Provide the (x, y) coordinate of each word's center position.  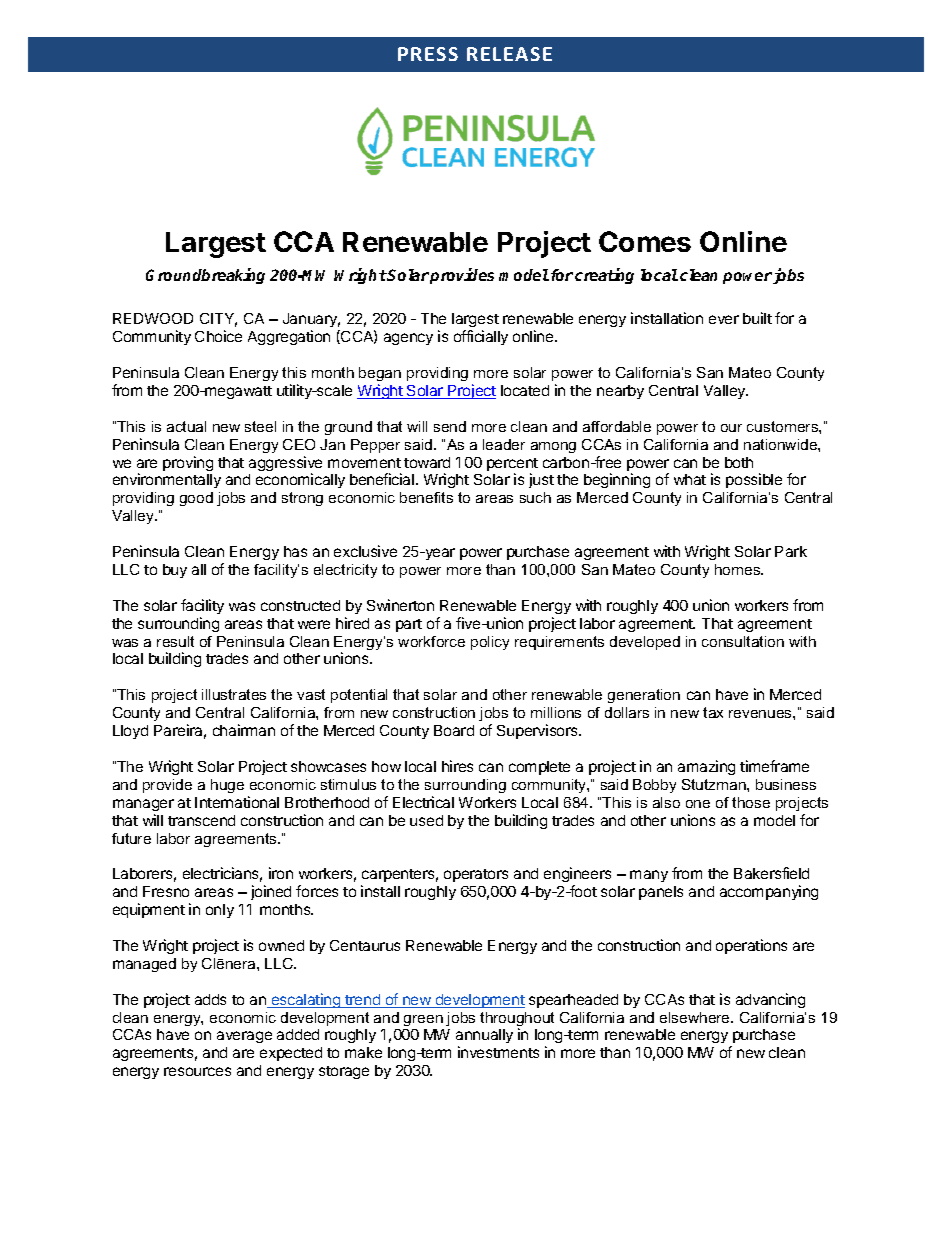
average (244, 1037)
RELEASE (509, 54)
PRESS (428, 54)
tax (713, 712)
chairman (244, 730)
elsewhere (696, 1017)
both (739, 462)
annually (484, 1038)
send (450, 426)
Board (454, 730)
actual (186, 426)
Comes (645, 241)
